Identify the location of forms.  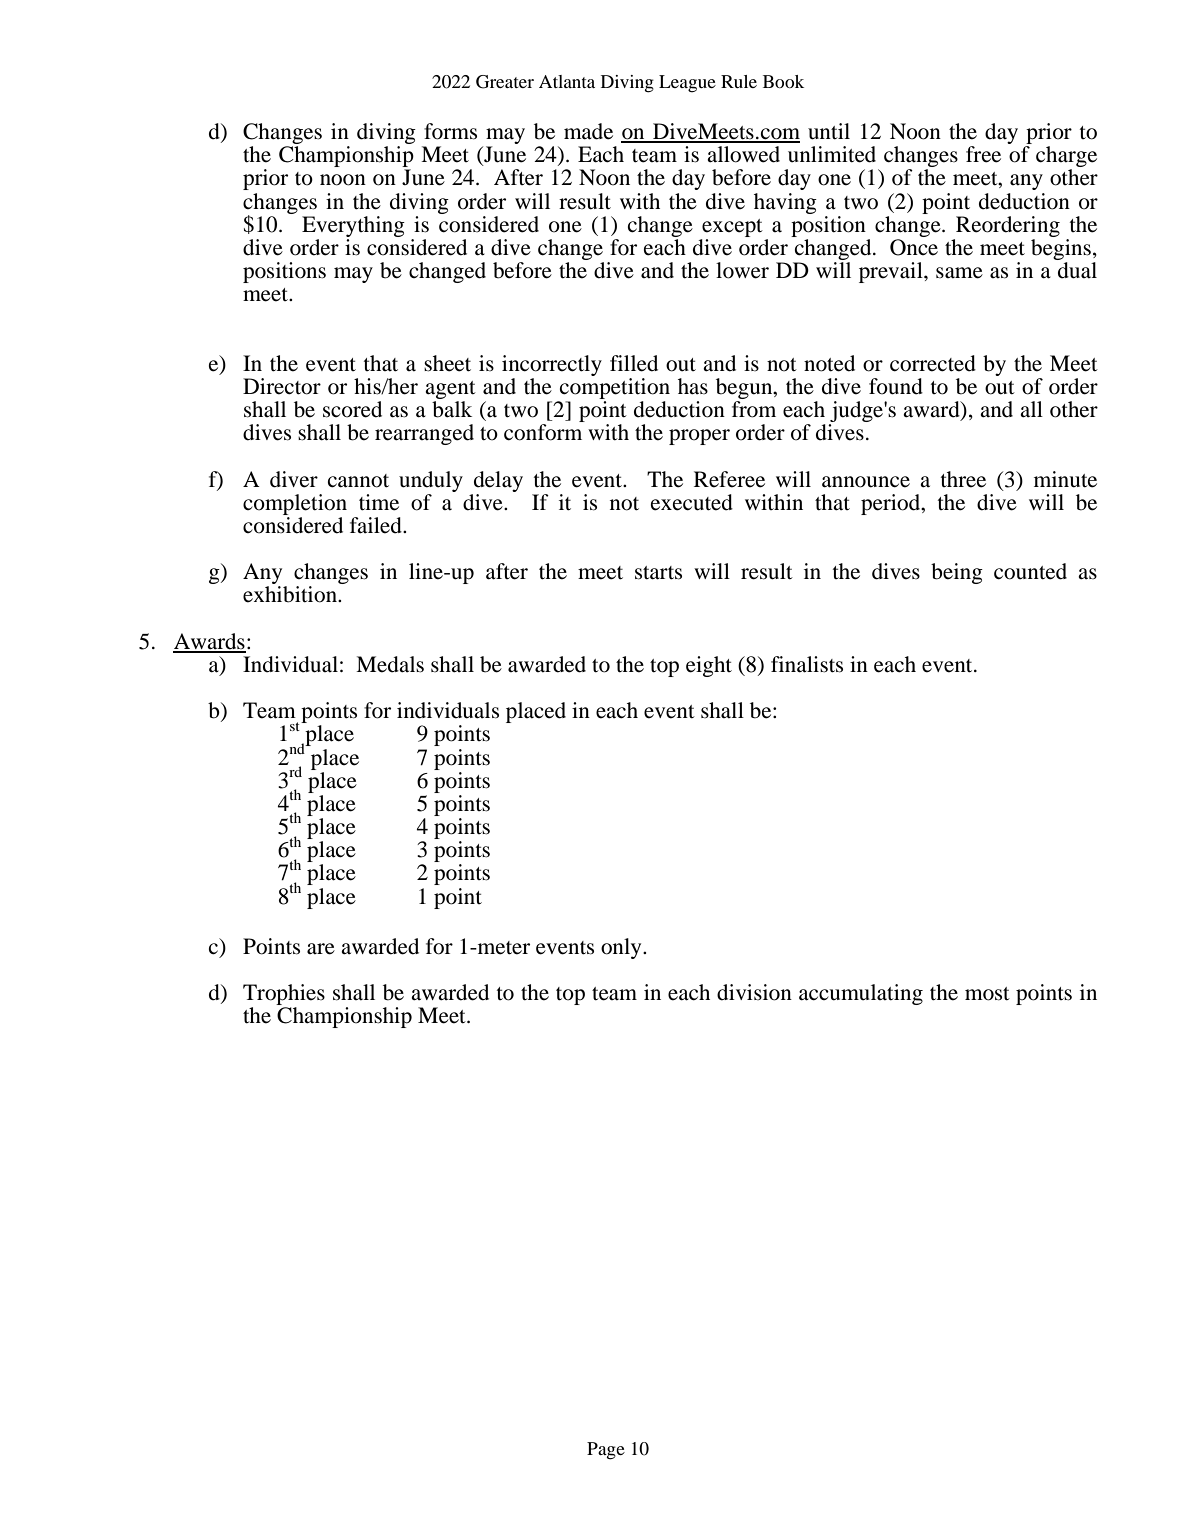
(450, 131).
